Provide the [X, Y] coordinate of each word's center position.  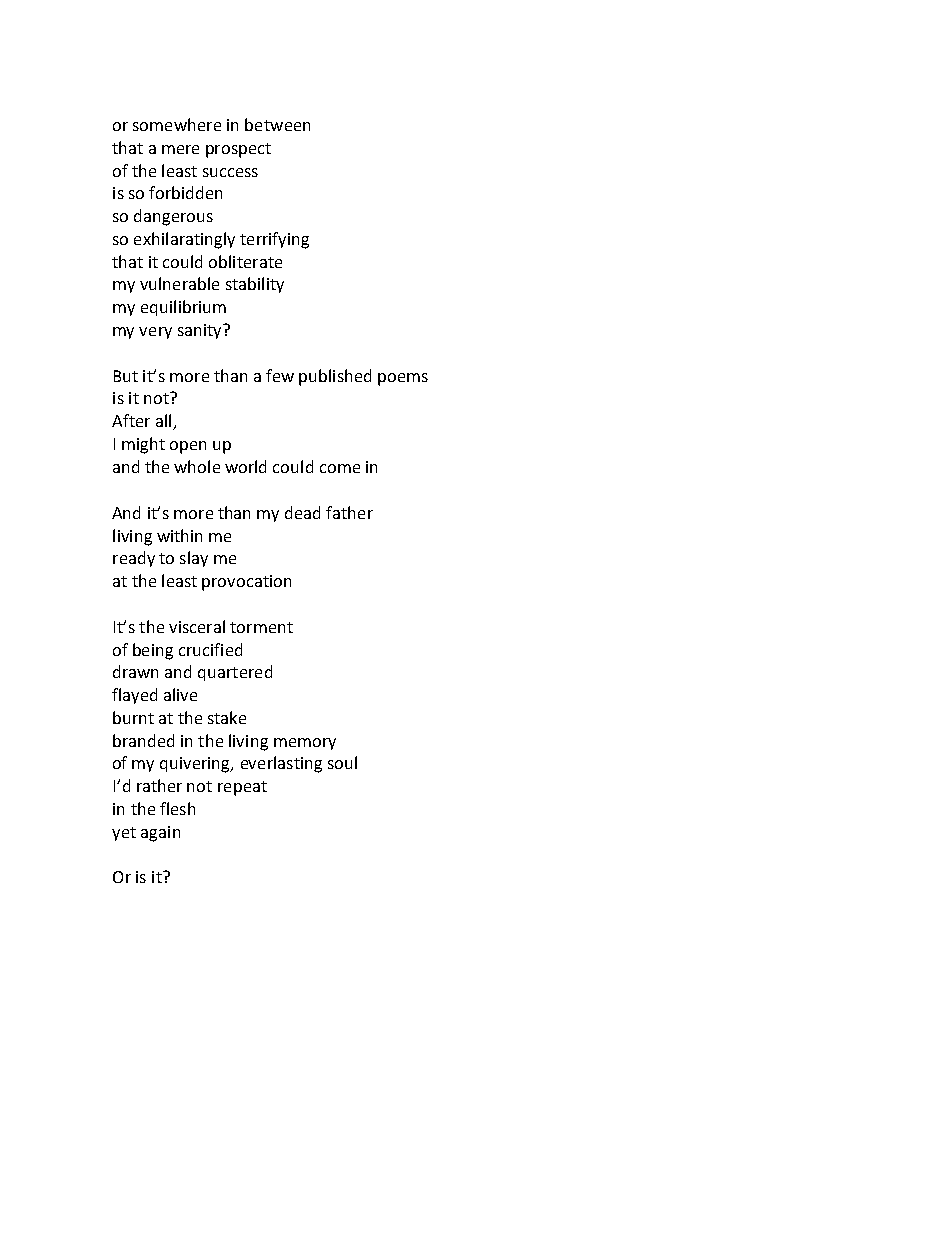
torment [261, 627]
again [160, 834]
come [340, 468]
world [245, 466]
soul [342, 762]
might [143, 445]
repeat [242, 788]
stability [255, 285]
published [335, 377]
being [153, 651]
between [277, 124]
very [155, 333]
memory [305, 744]
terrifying [274, 240]
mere [180, 149]
